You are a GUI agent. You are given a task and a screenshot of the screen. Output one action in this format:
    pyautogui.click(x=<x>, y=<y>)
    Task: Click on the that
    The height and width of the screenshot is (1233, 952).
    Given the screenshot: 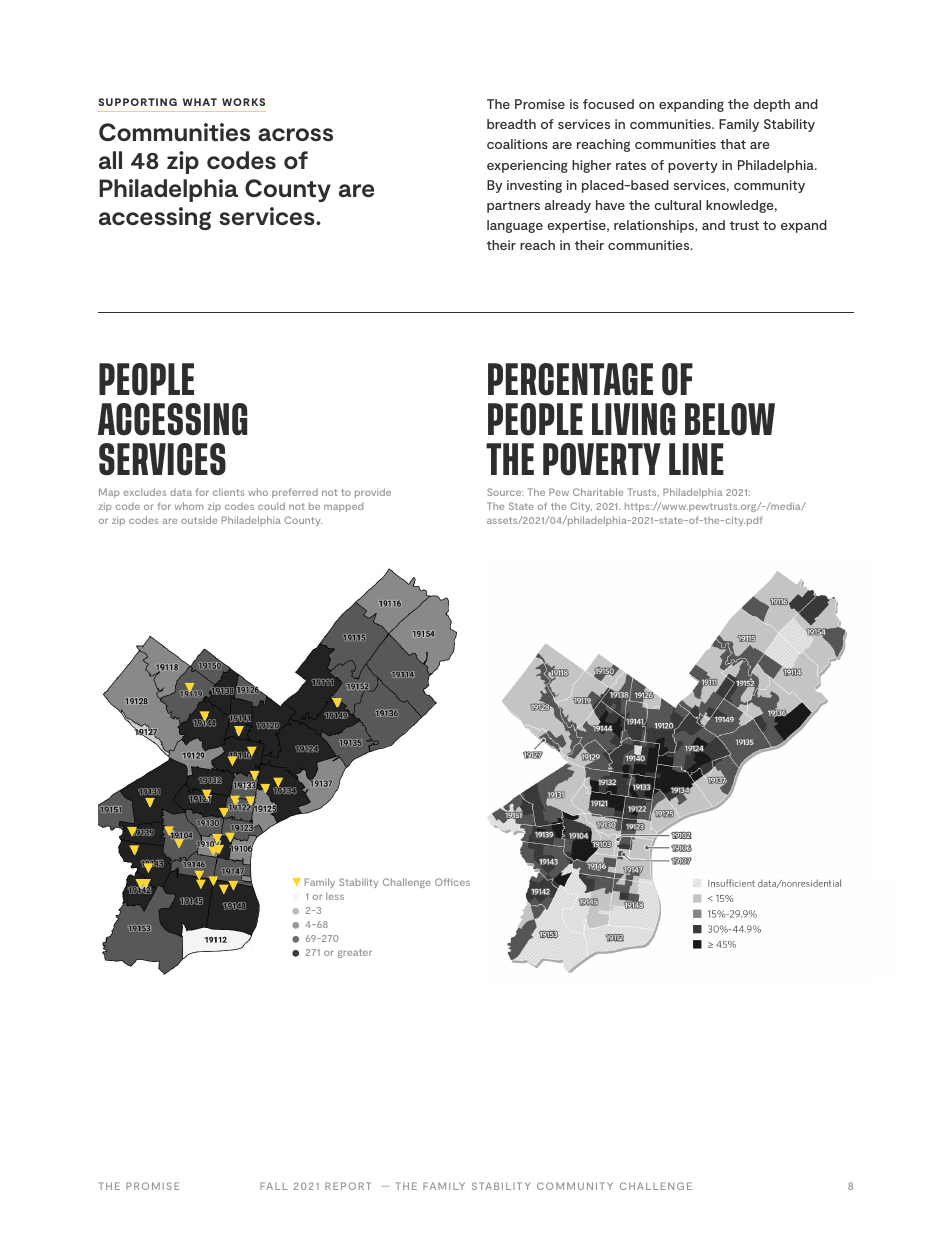 What is the action you would take?
    pyautogui.click(x=733, y=144)
